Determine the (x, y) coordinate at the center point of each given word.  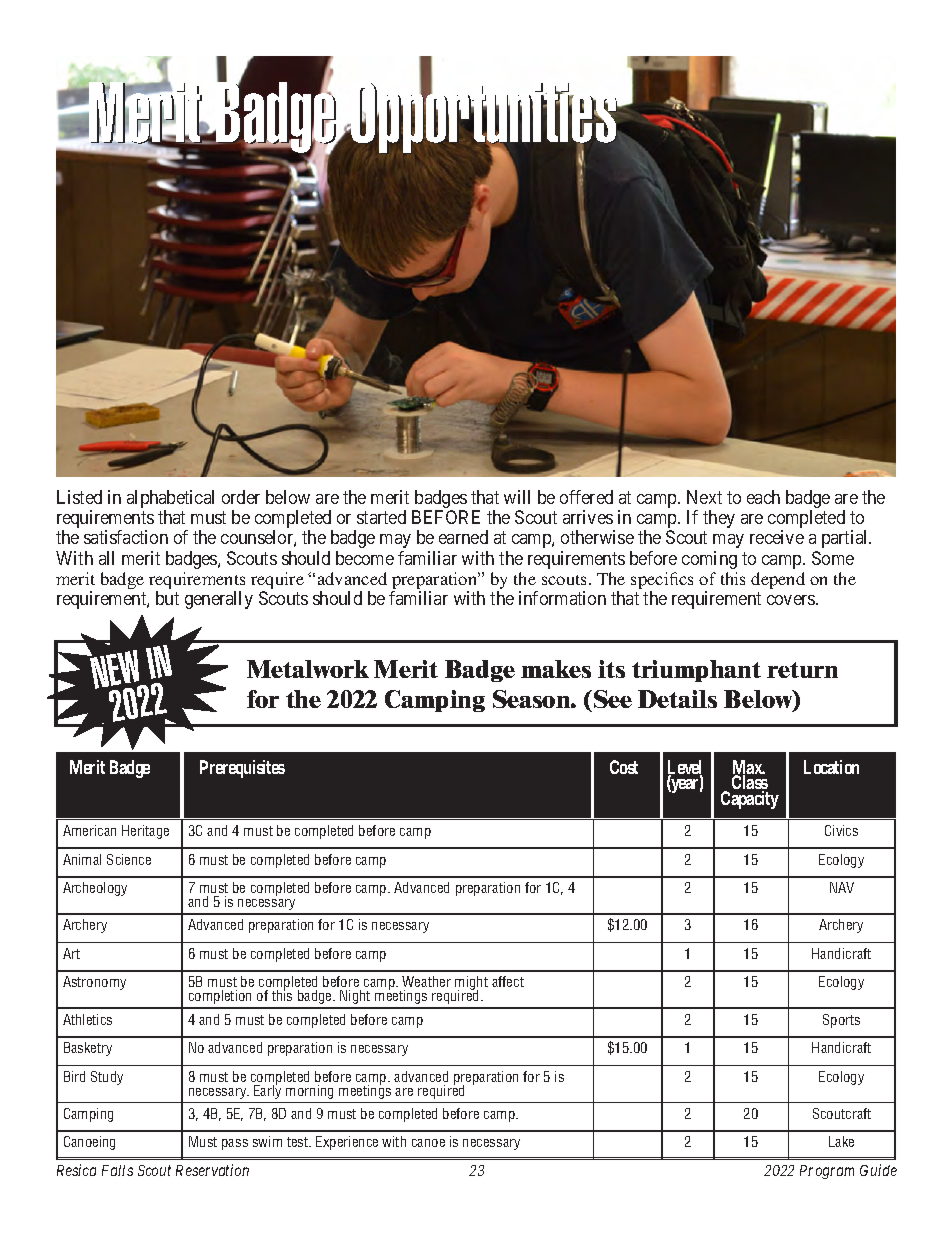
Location (831, 767)
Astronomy (94, 983)
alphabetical (170, 500)
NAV (842, 887)
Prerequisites (242, 769)
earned (463, 537)
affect (508, 981)
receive (777, 537)
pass (235, 1144)
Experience (347, 1143)
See (611, 699)
